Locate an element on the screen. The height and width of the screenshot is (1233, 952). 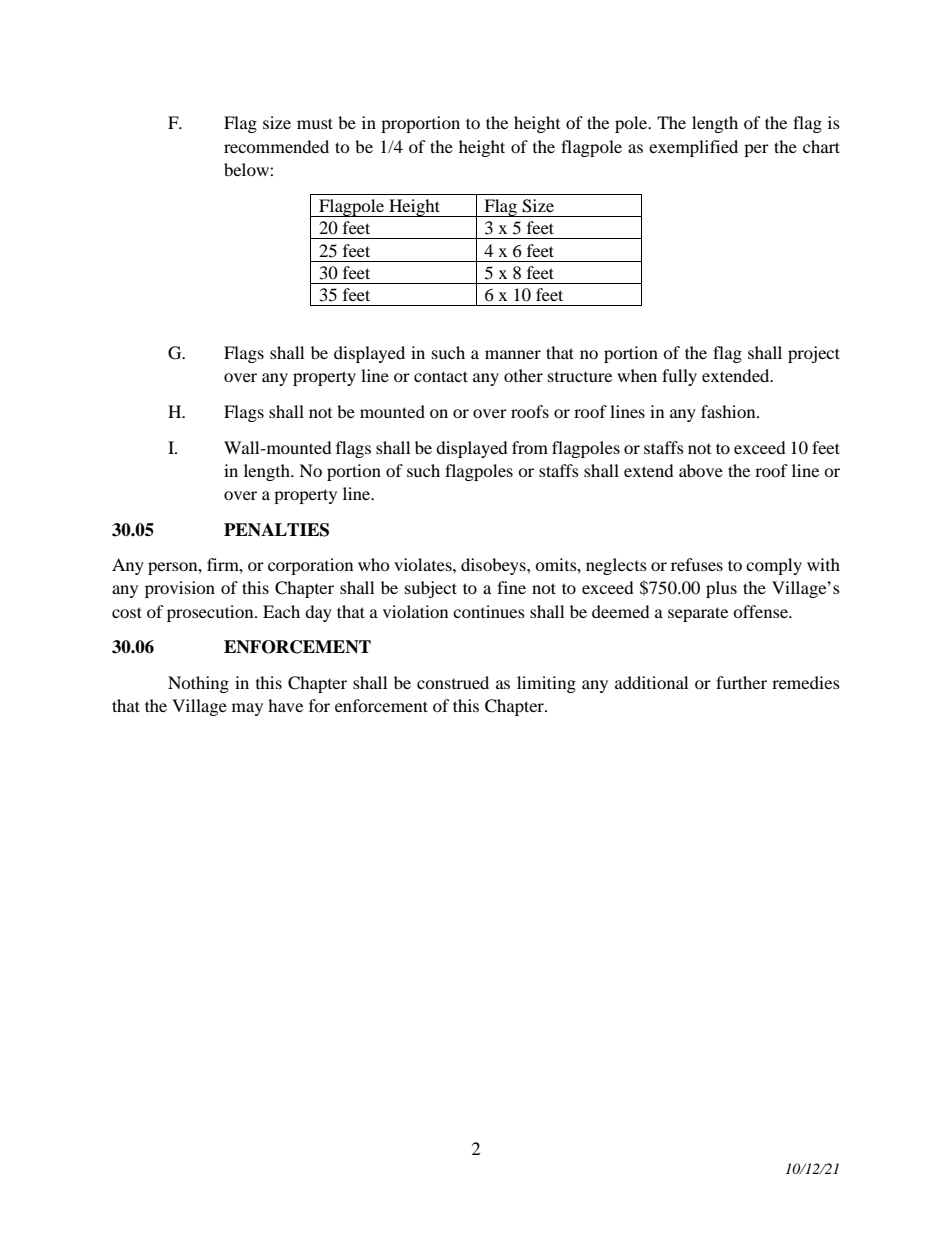
contact is located at coordinates (441, 376).
